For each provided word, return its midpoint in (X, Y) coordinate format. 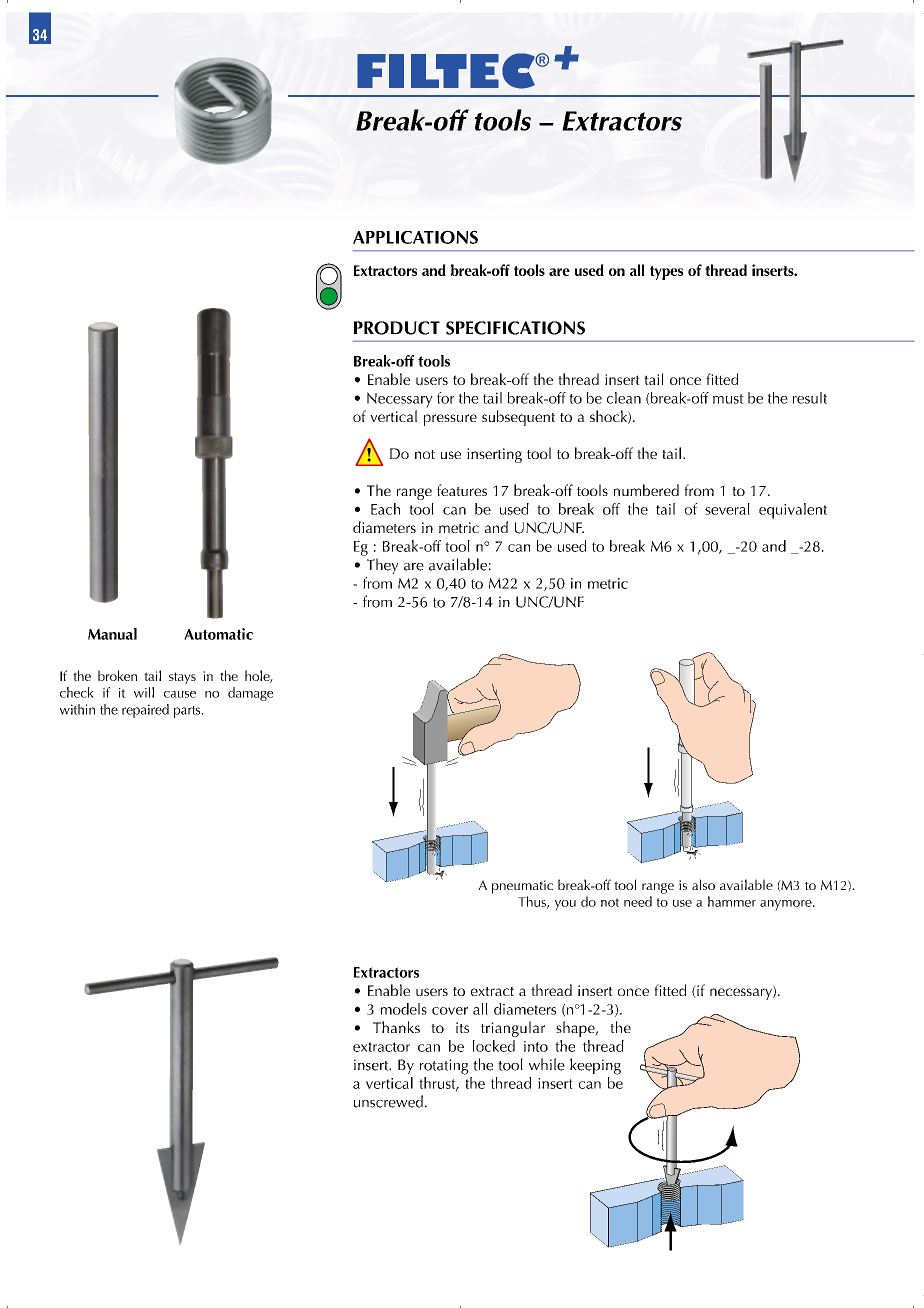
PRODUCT (397, 328)
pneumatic (522, 887)
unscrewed (388, 1101)
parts (188, 712)
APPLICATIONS (415, 237)
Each (385, 509)
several (727, 509)
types (666, 273)
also (703, 884)
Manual (112, 634)
